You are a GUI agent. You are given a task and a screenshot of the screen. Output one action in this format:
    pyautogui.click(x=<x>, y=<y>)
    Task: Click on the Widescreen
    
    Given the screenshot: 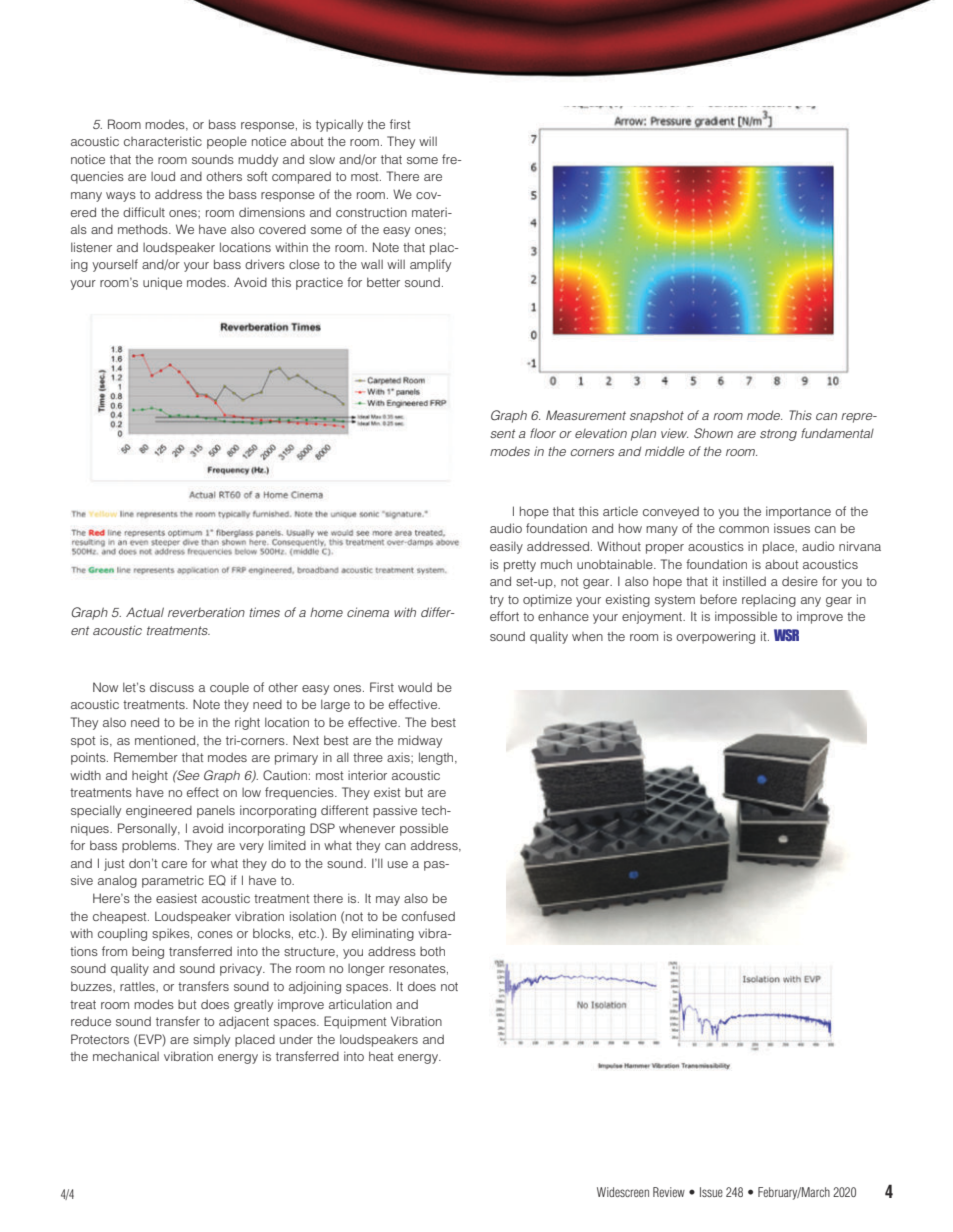 What is the action you would take?
    pyautogui.click(x=623, y=1192)
